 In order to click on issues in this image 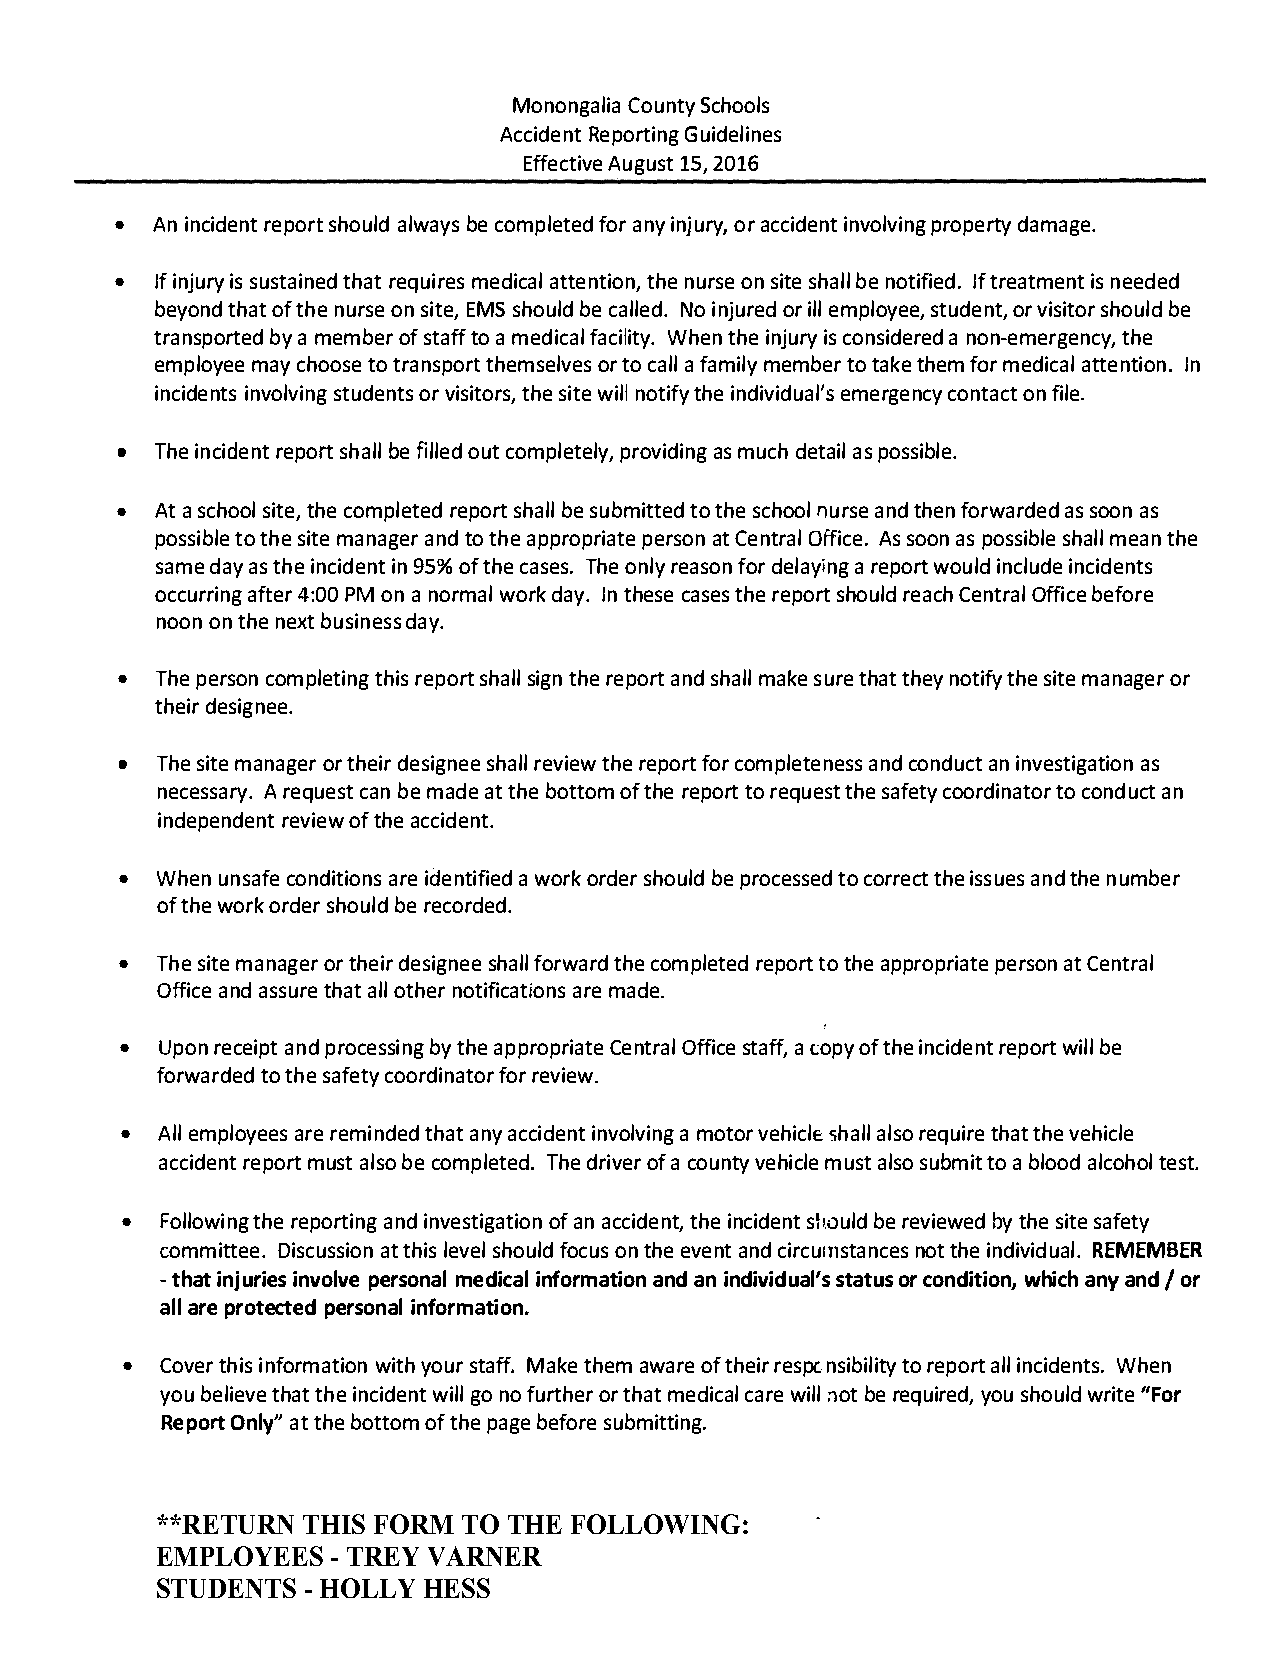, I will do `click(997, 878)`.
